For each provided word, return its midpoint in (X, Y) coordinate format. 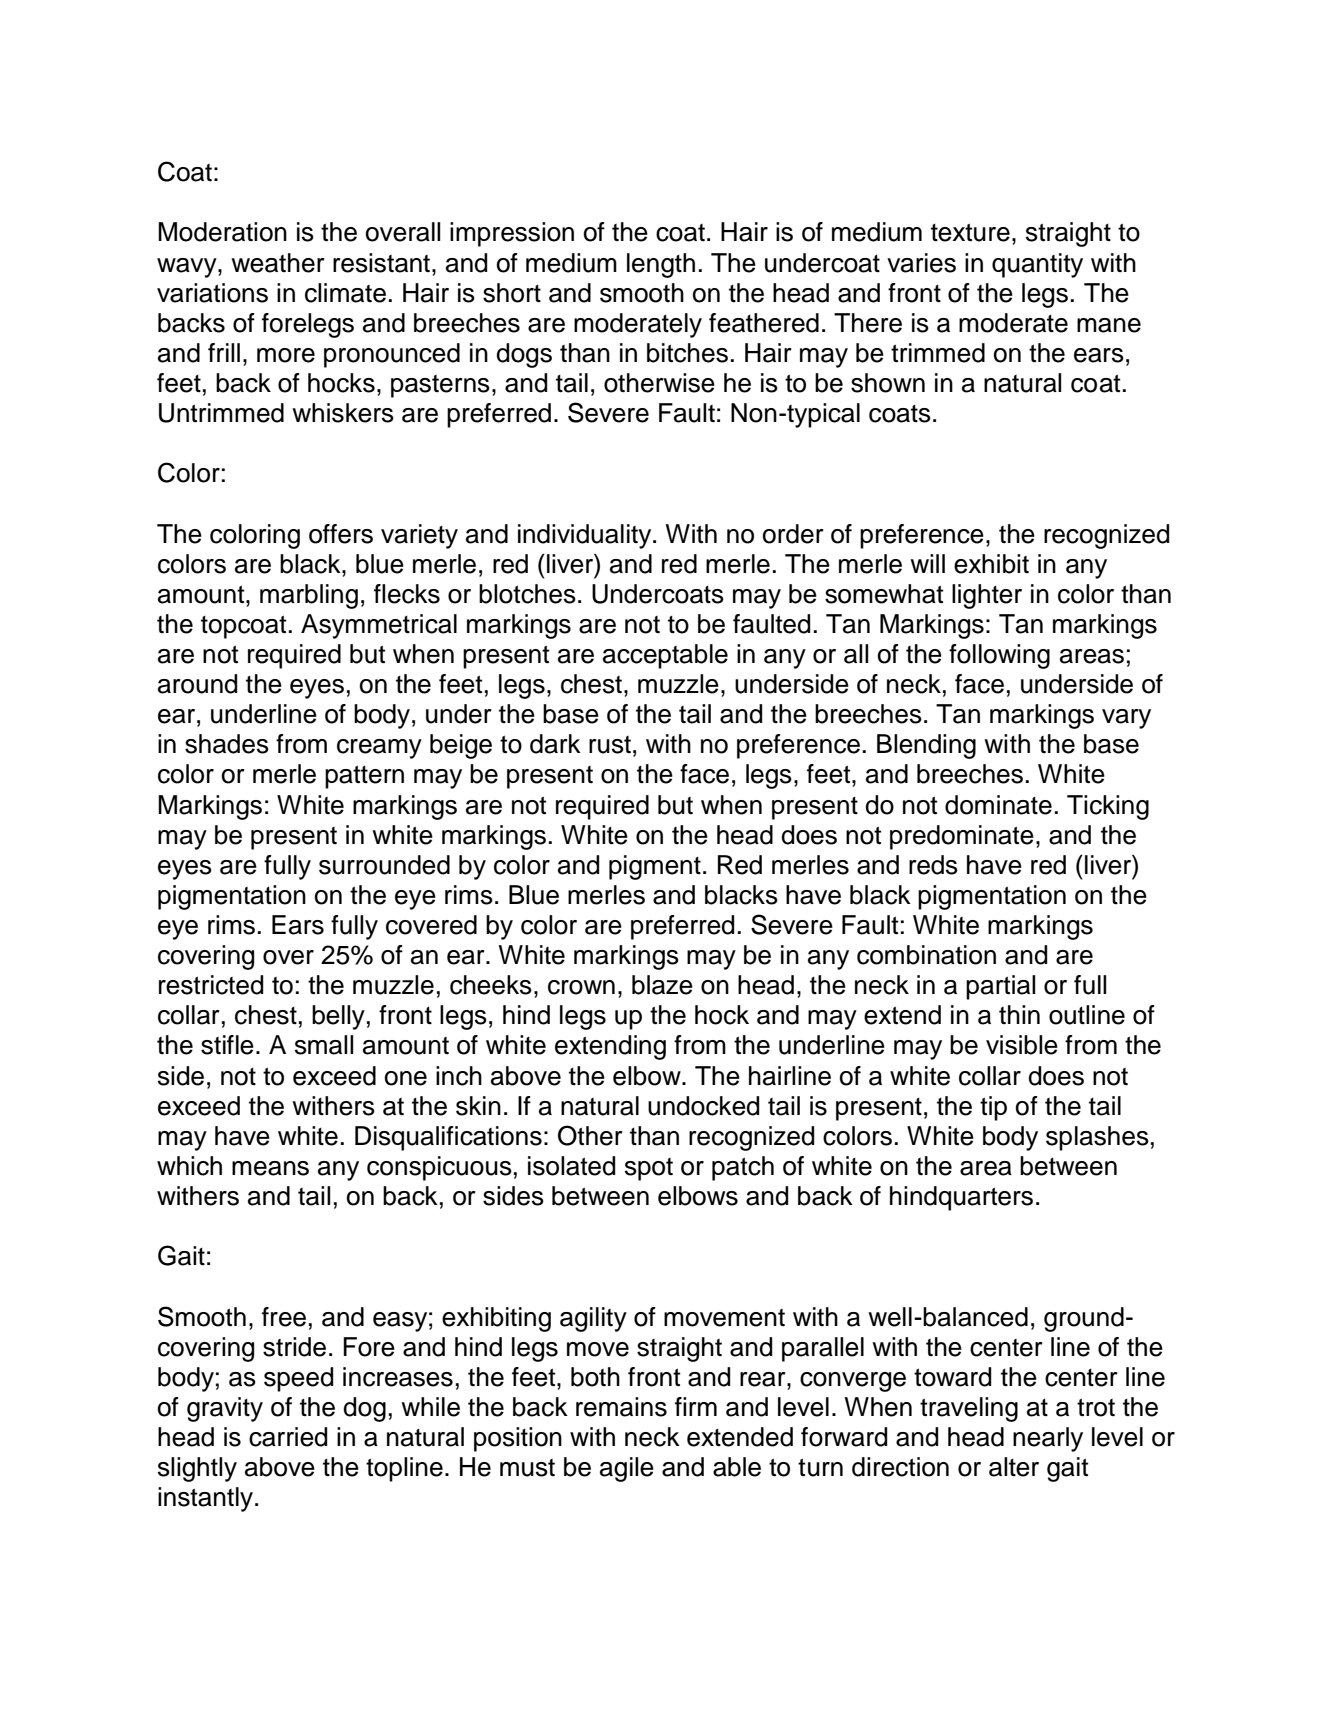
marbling (309, 596)
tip (993, 1108)
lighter (987, 596)
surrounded (384, 865)
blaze (662, 985)
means (270, 1168)
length (661, 265)
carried (288, 1437)
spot (649, 1169)
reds (933, 865)
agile (627, 1469)
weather (278, 263)
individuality (586, 536)
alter (1014, 1467)
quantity (1037, 265)
